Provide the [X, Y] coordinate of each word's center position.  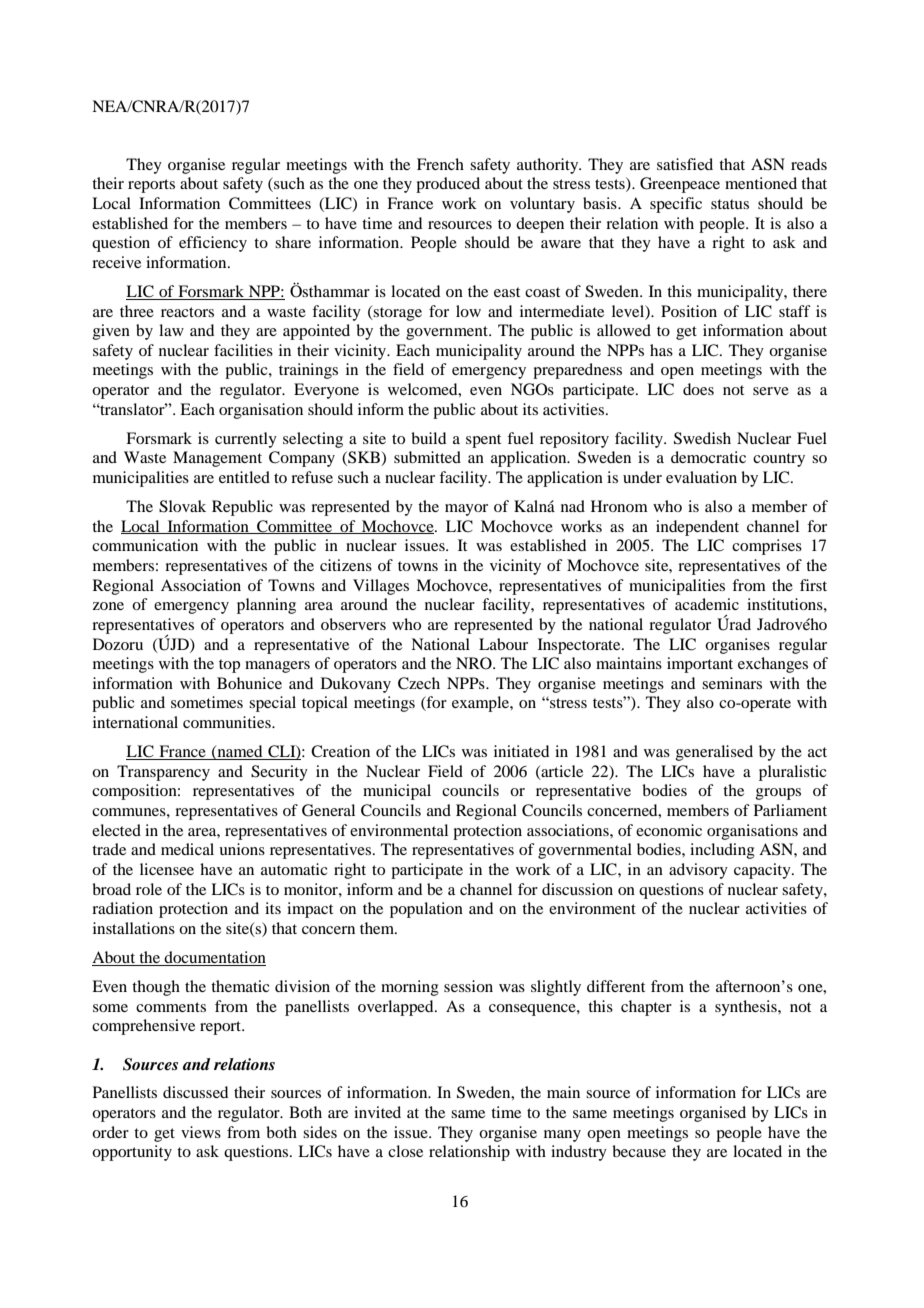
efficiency [213, 244]
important [700, 665]
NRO [475, 663]
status [730, 204]
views [201, 1132]
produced [448, 185]
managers [277, 667]
